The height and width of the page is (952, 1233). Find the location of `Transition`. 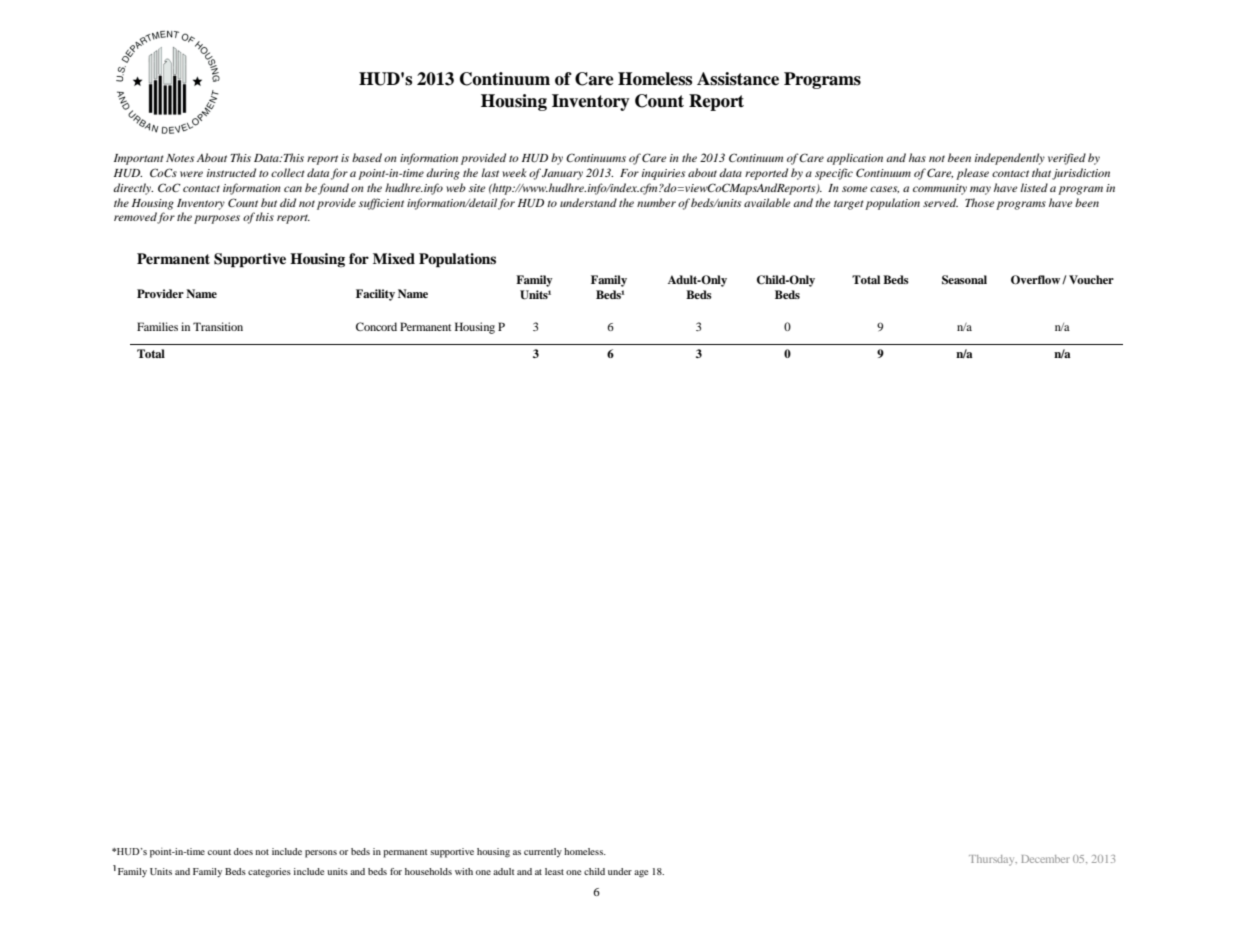

Transition is located at coordinates (218, 326).
